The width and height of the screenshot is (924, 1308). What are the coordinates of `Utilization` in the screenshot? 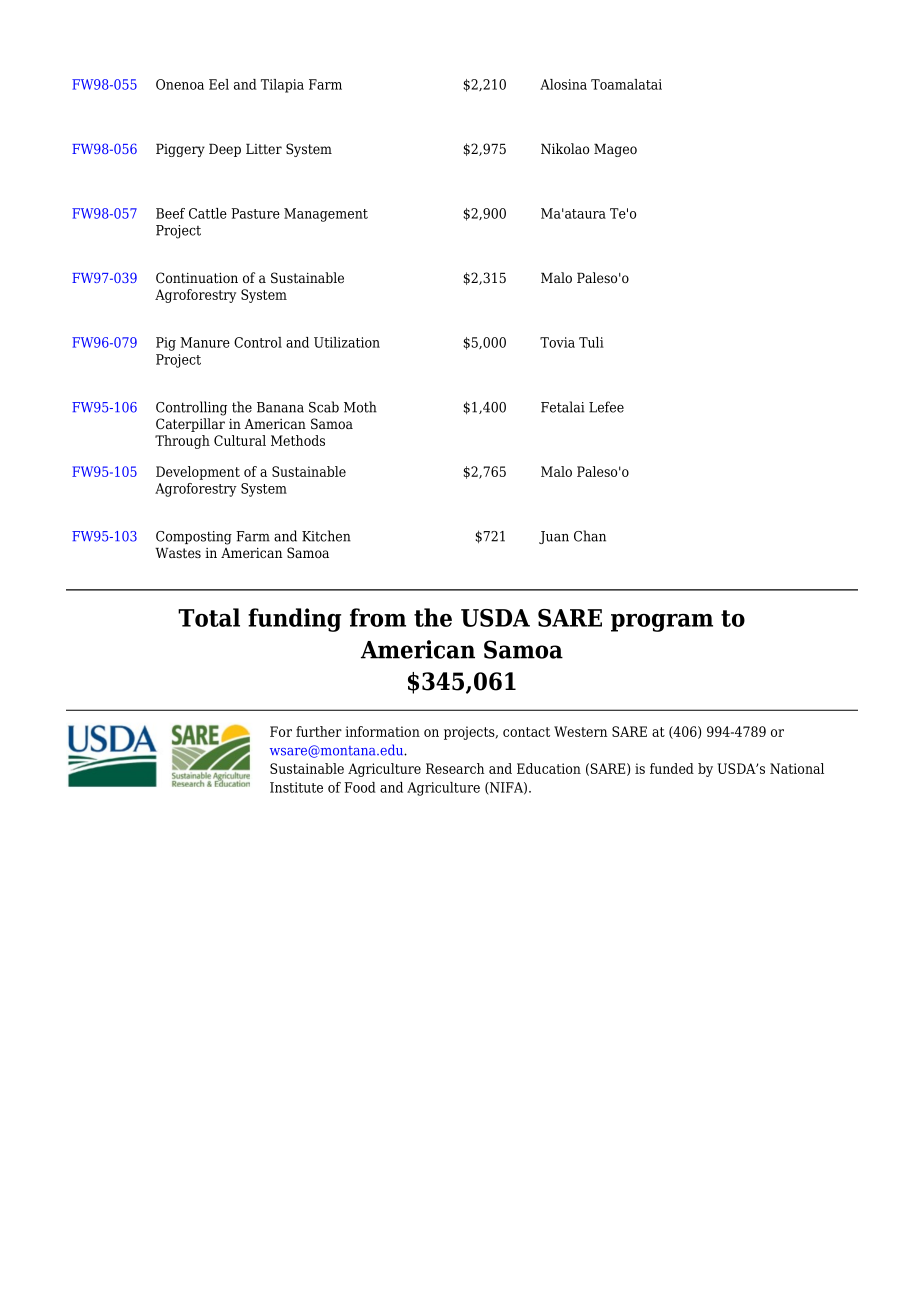 It's located at (347, 342).
